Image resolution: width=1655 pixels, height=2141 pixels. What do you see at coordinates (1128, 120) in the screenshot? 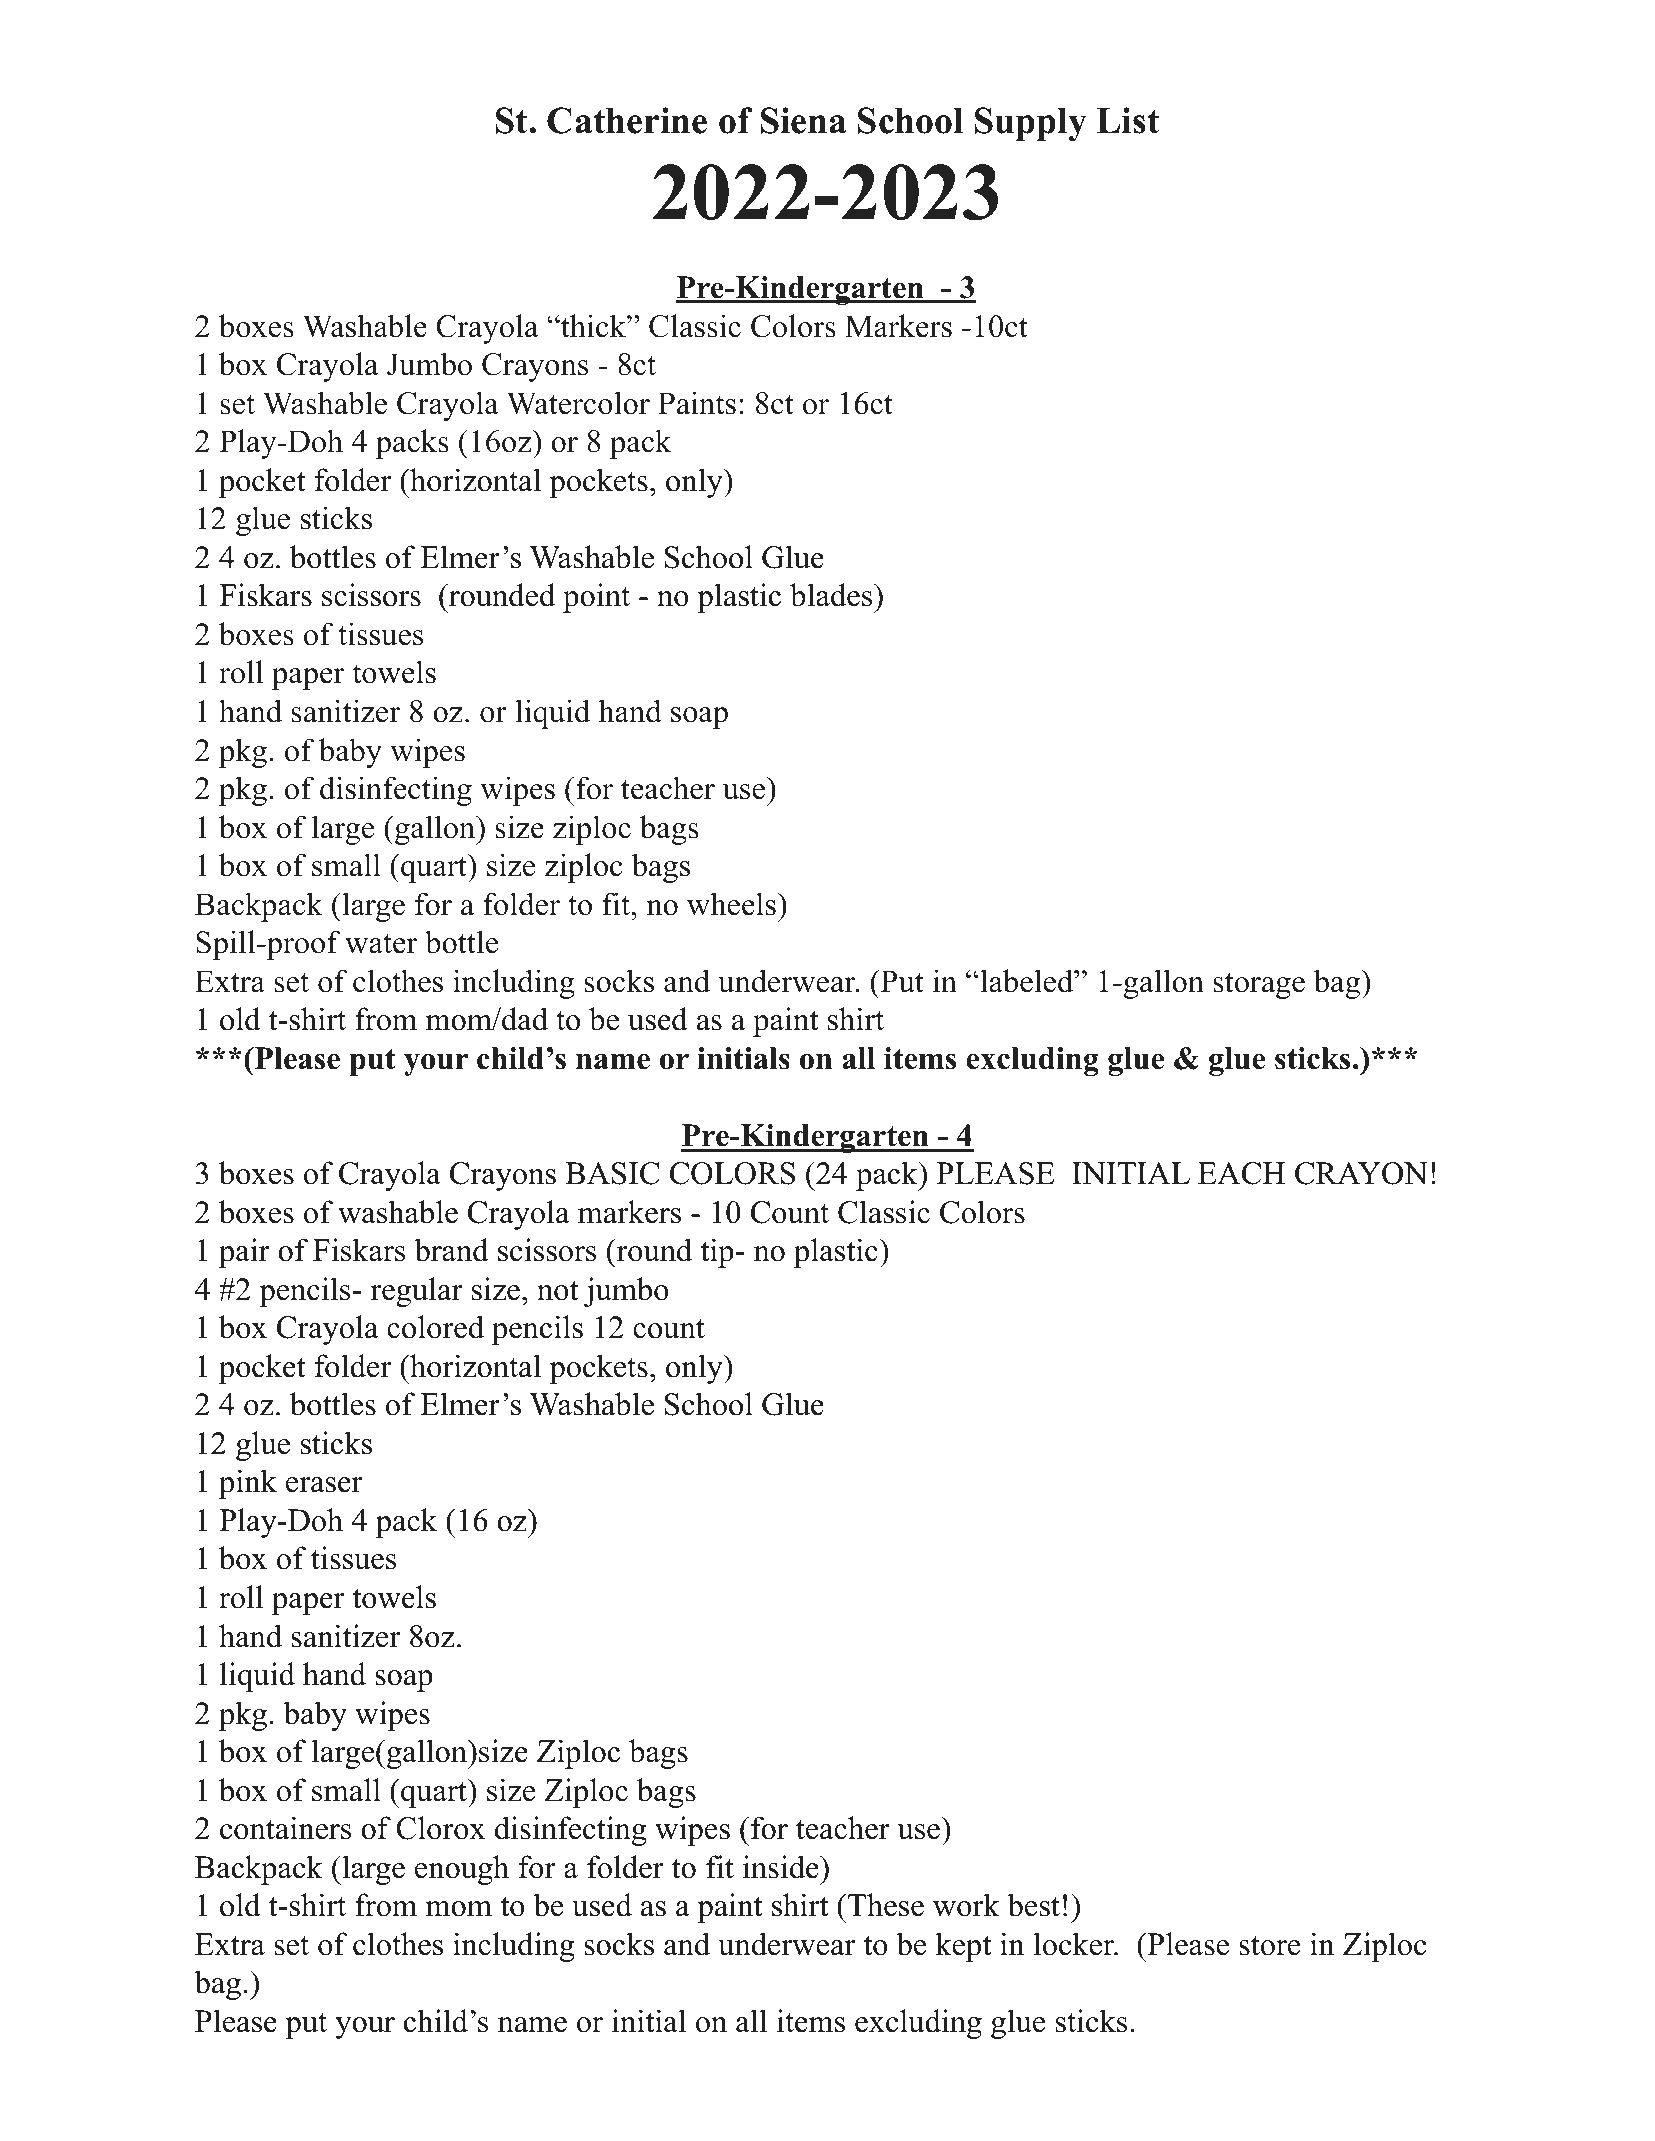
I see `List` at bounding box center [1128, 120].
